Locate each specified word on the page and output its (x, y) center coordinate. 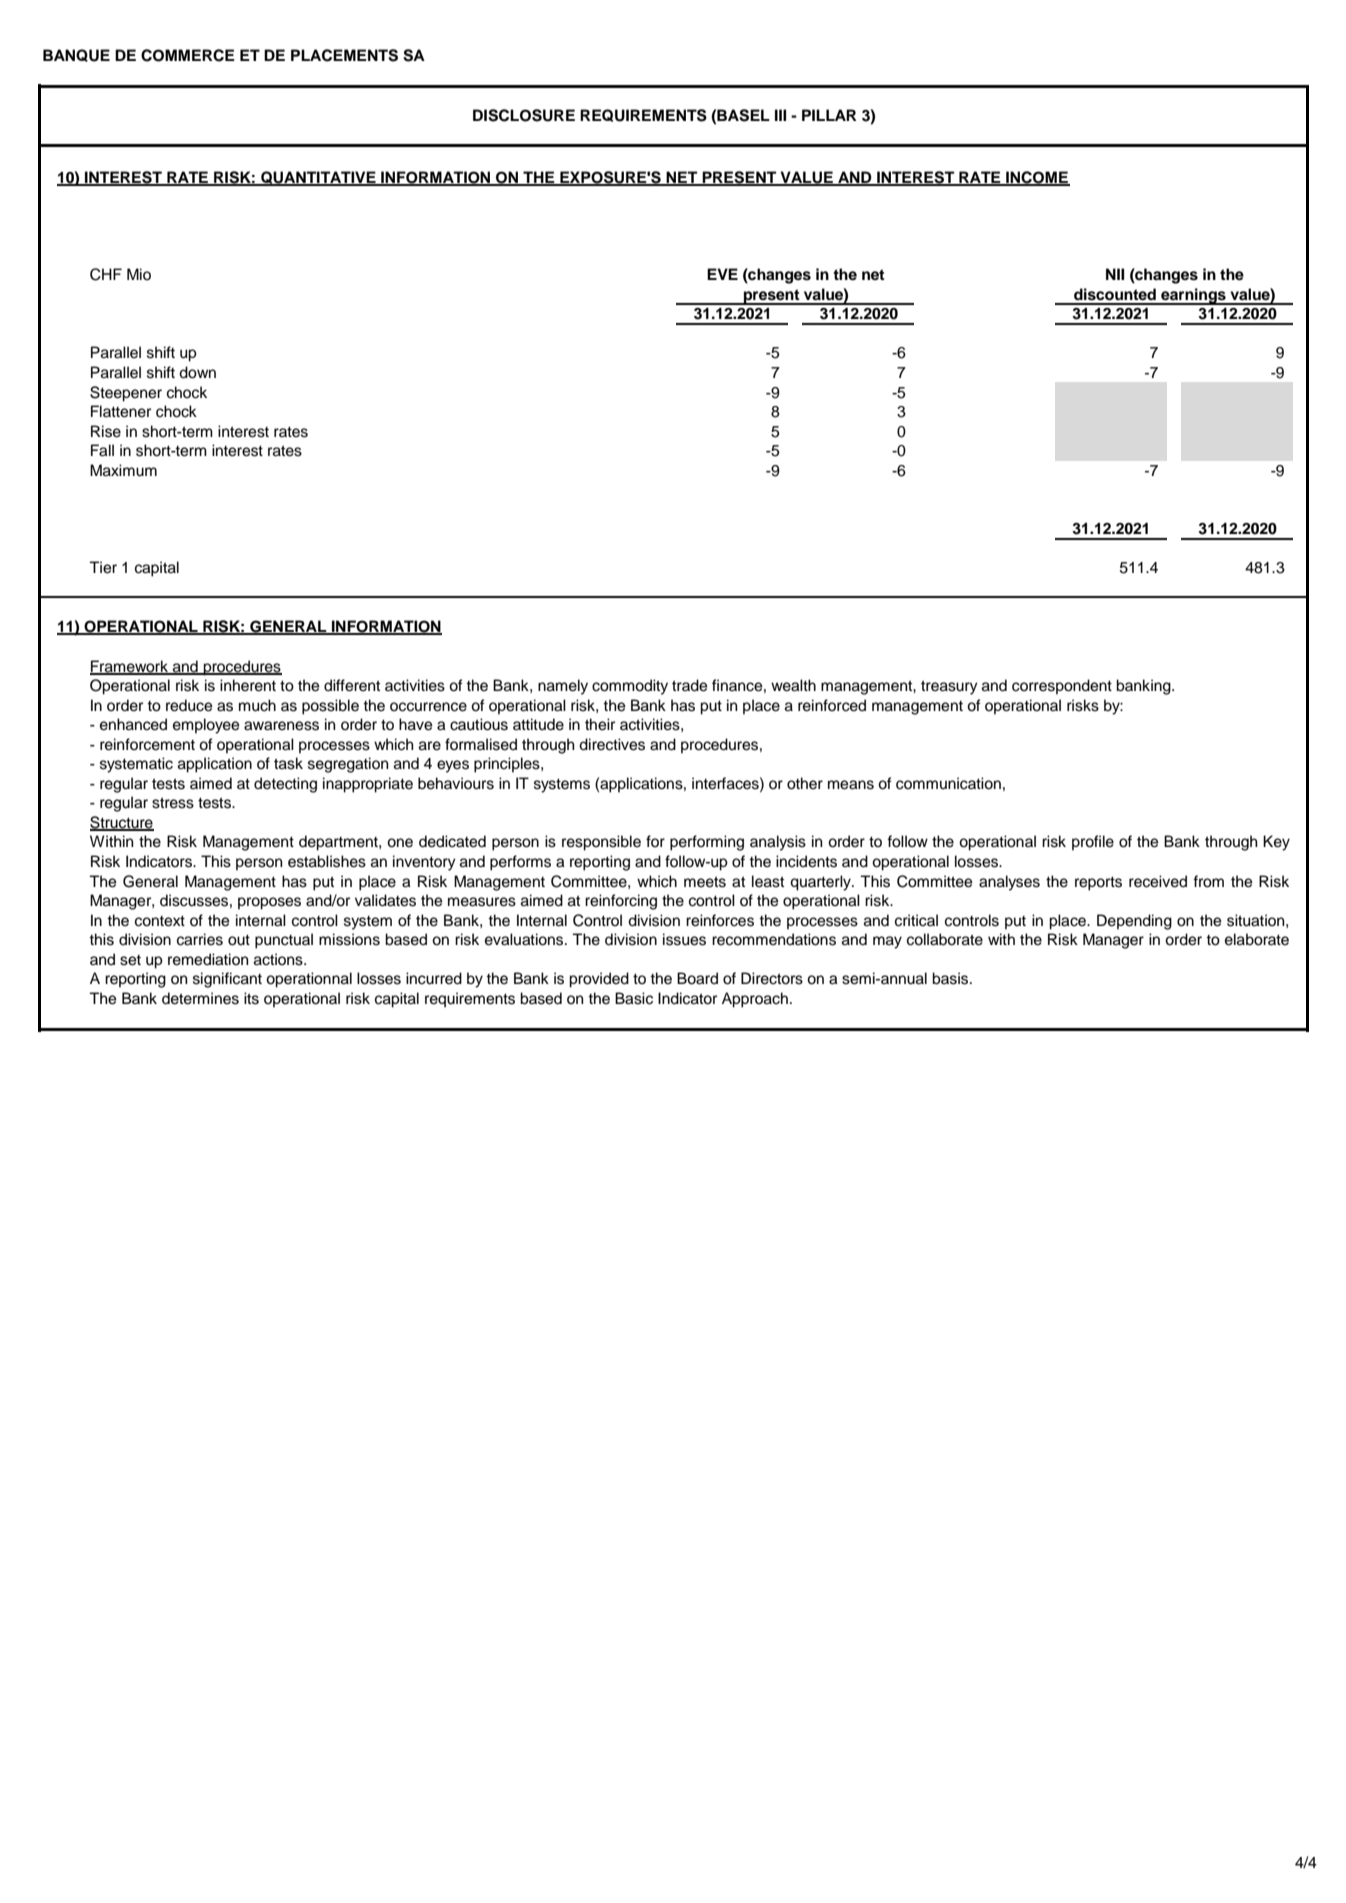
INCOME (1037, 178)
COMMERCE (188, 55)
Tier (103, 567)
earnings (1193, 296)
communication (948, 783)
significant (227, 980)
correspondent (1062, 687)
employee (206, 726)
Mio (139, 274)
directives (612, 744)
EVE (722, 274)
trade (689, 685)
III (780, 115)
